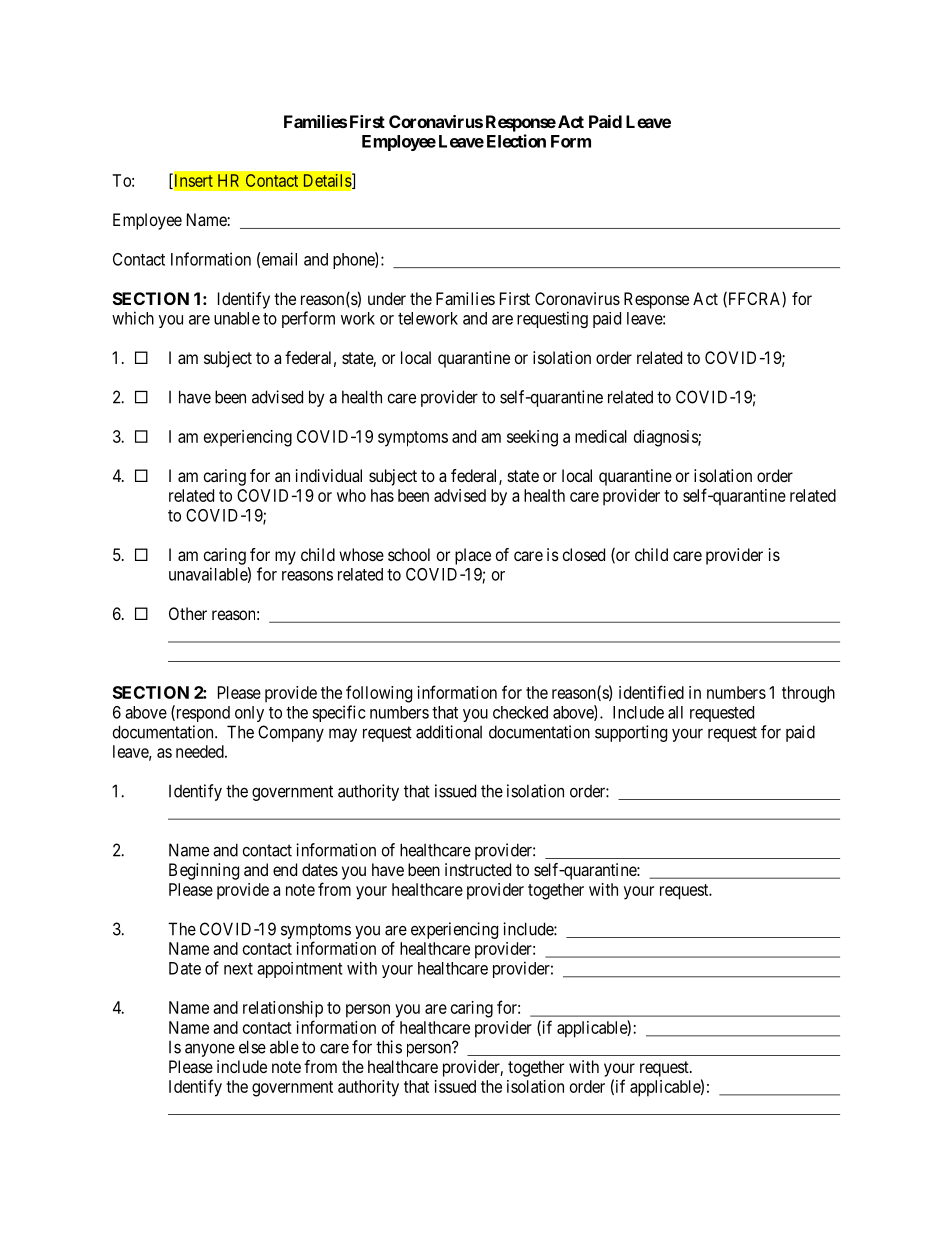  Describe the element at coordinates (473, 556) in the screenshot. I see `place` at that location.
